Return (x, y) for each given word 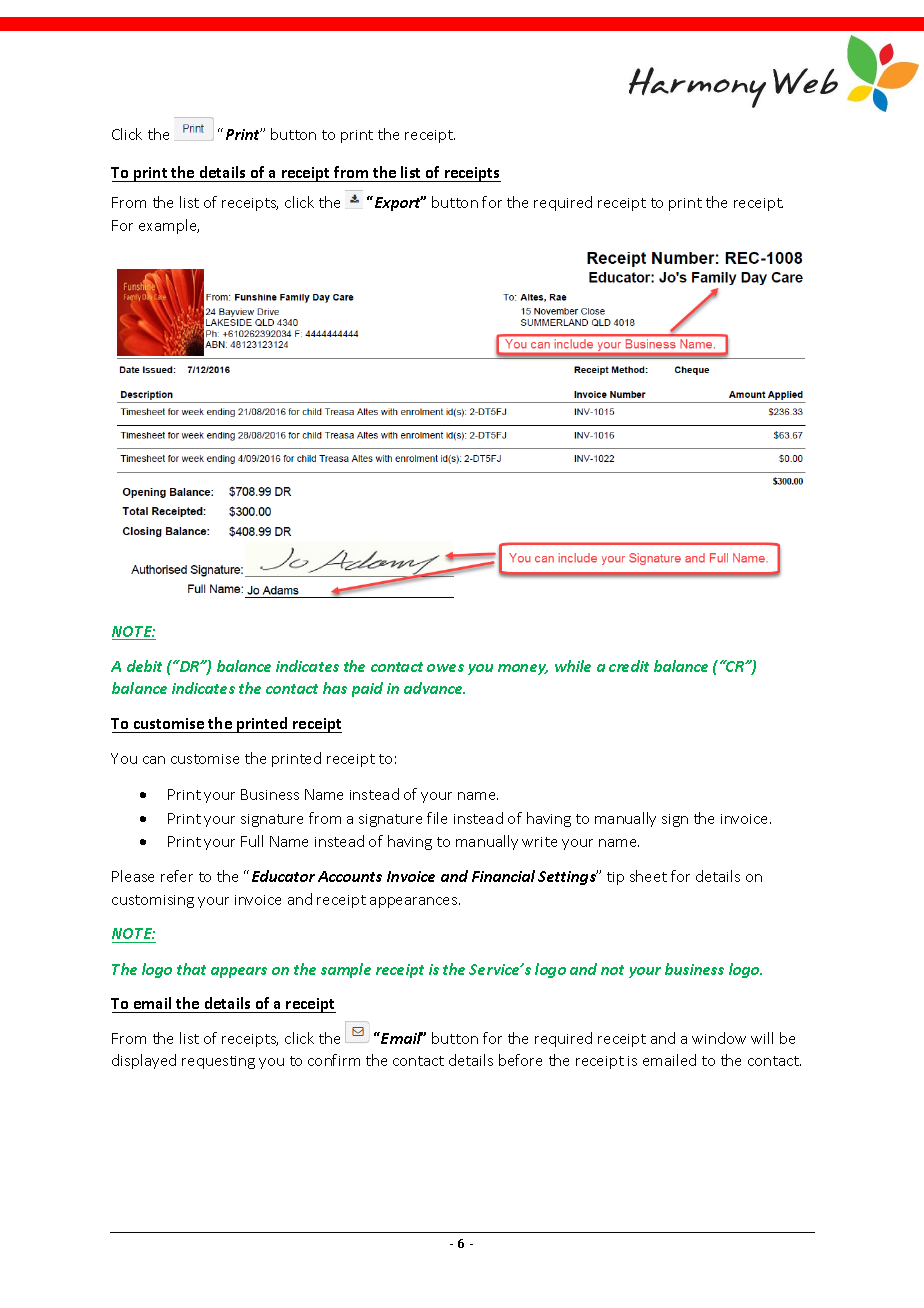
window (719, 1038)
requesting (218, 1062)
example (169, 226)
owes (445, 668)
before (520, 1060)
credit (629, 666)
